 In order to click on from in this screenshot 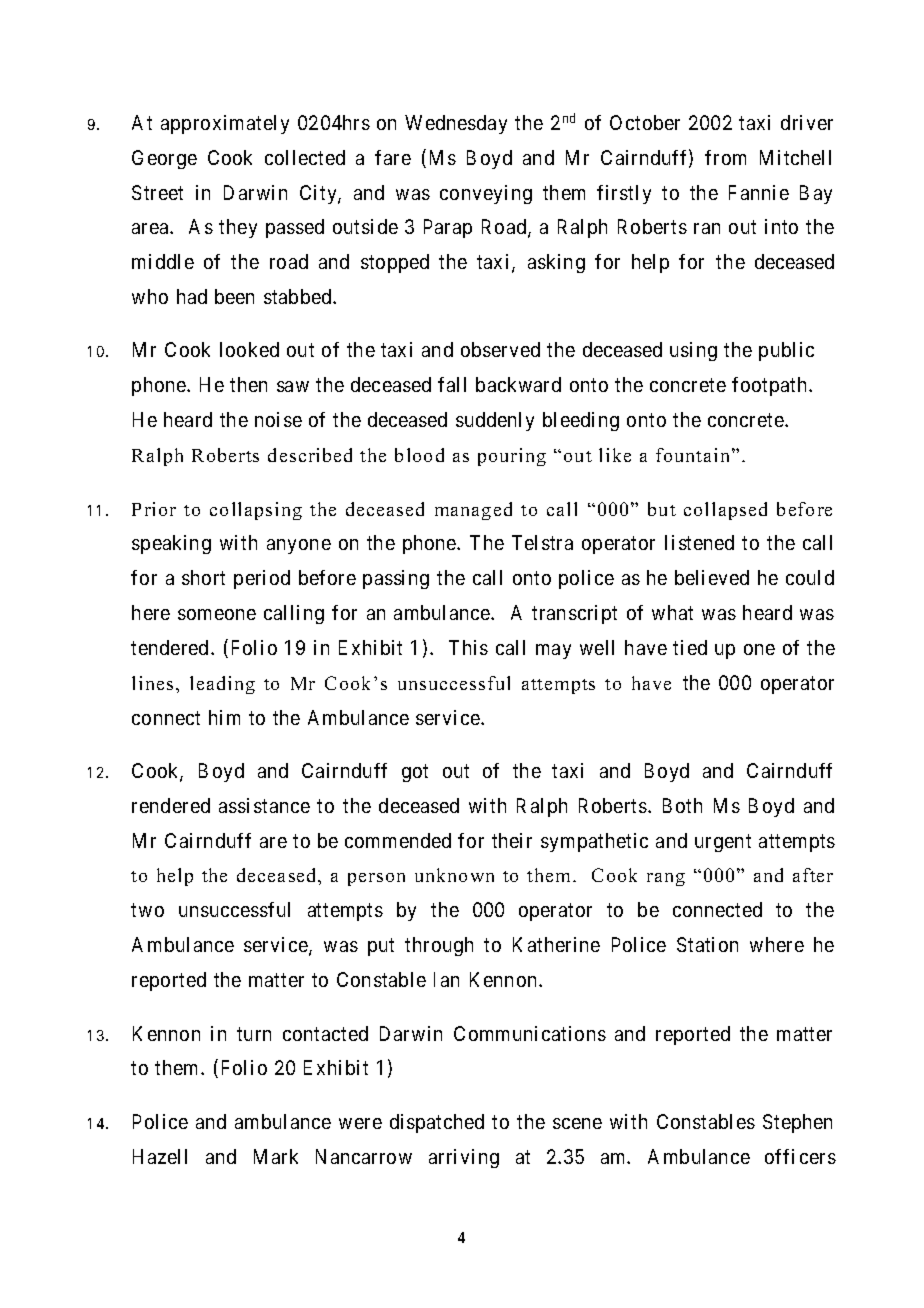, I will do `click(725, 157)`.
